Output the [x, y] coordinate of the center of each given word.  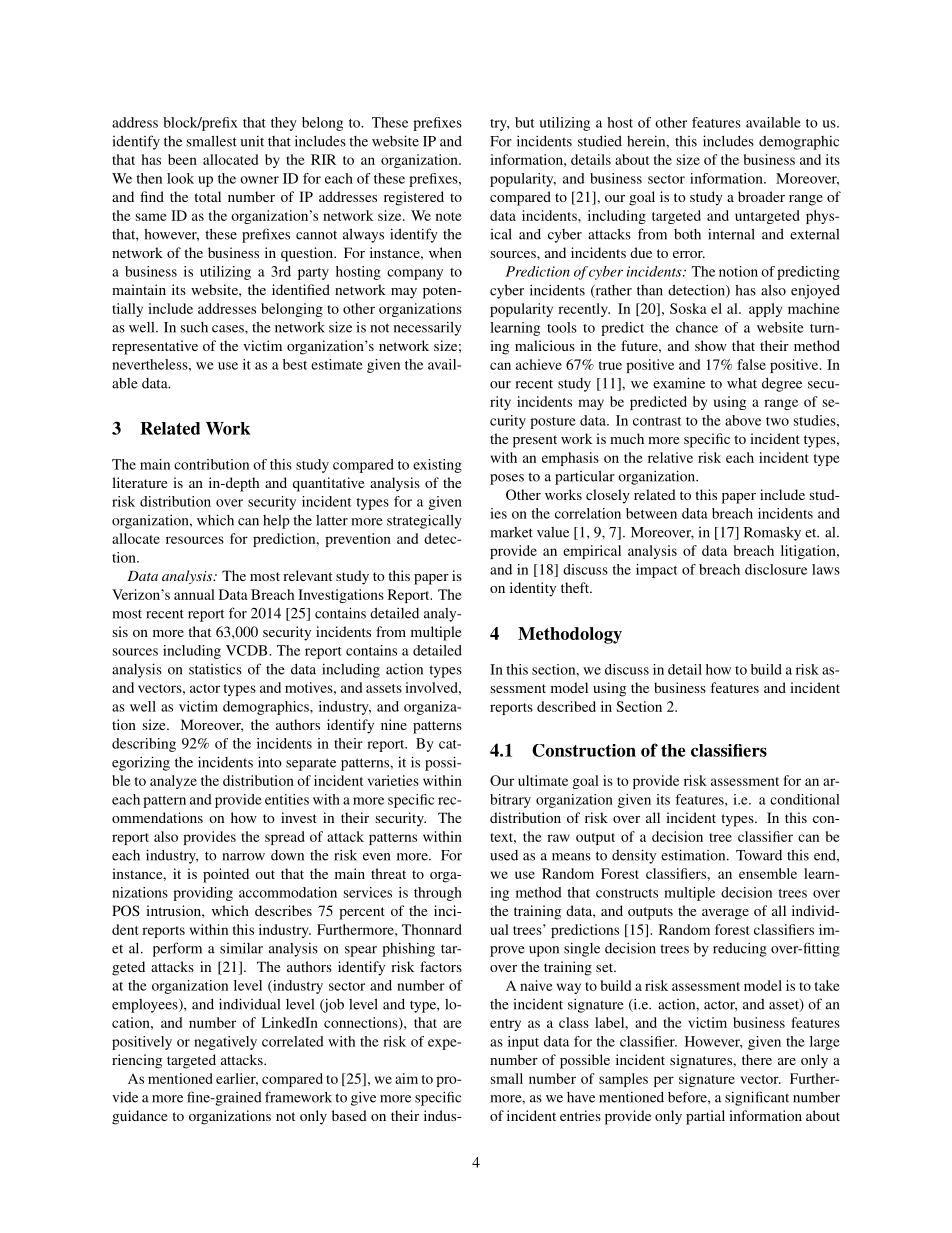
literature [139, 482]
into [270, 762]
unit [252, 141]
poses [507, 479]
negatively [225, 1043]
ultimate [543, 780]
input [523, 1043]
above [743, 420]
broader [761, 196]
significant [757, 1098]
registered [414, 198]
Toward [759, 855]
